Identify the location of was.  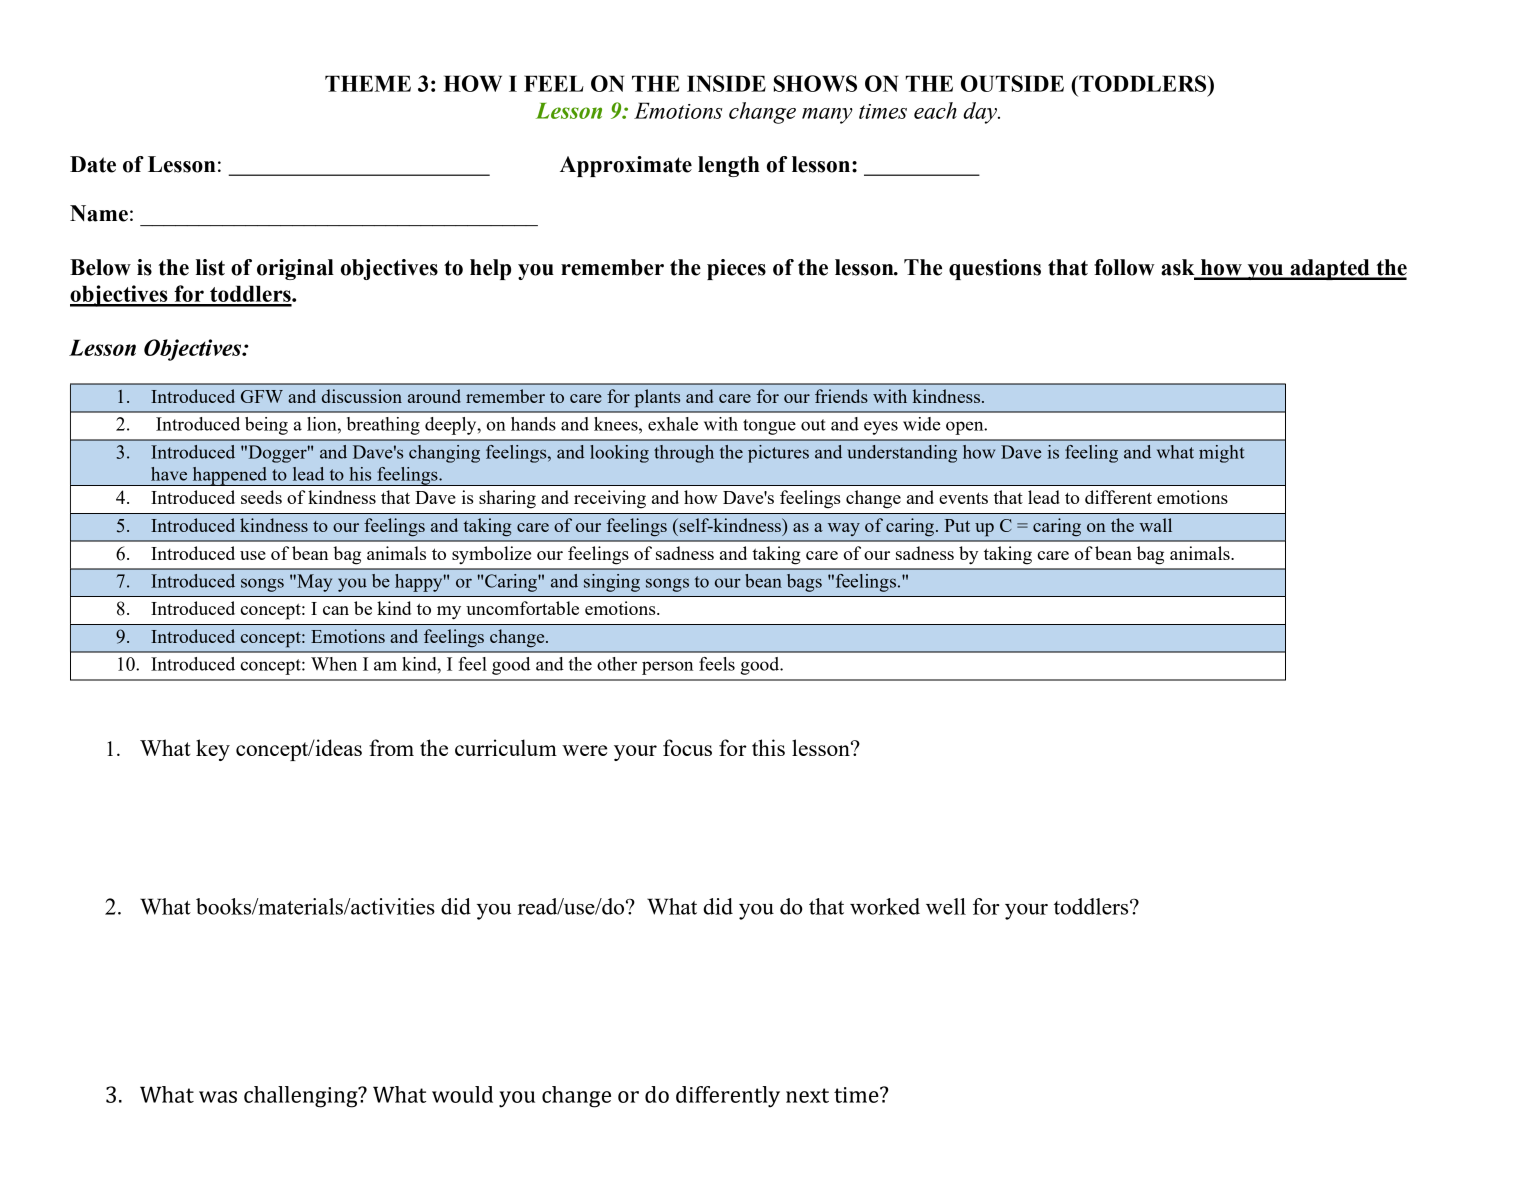
(218, 1097).
